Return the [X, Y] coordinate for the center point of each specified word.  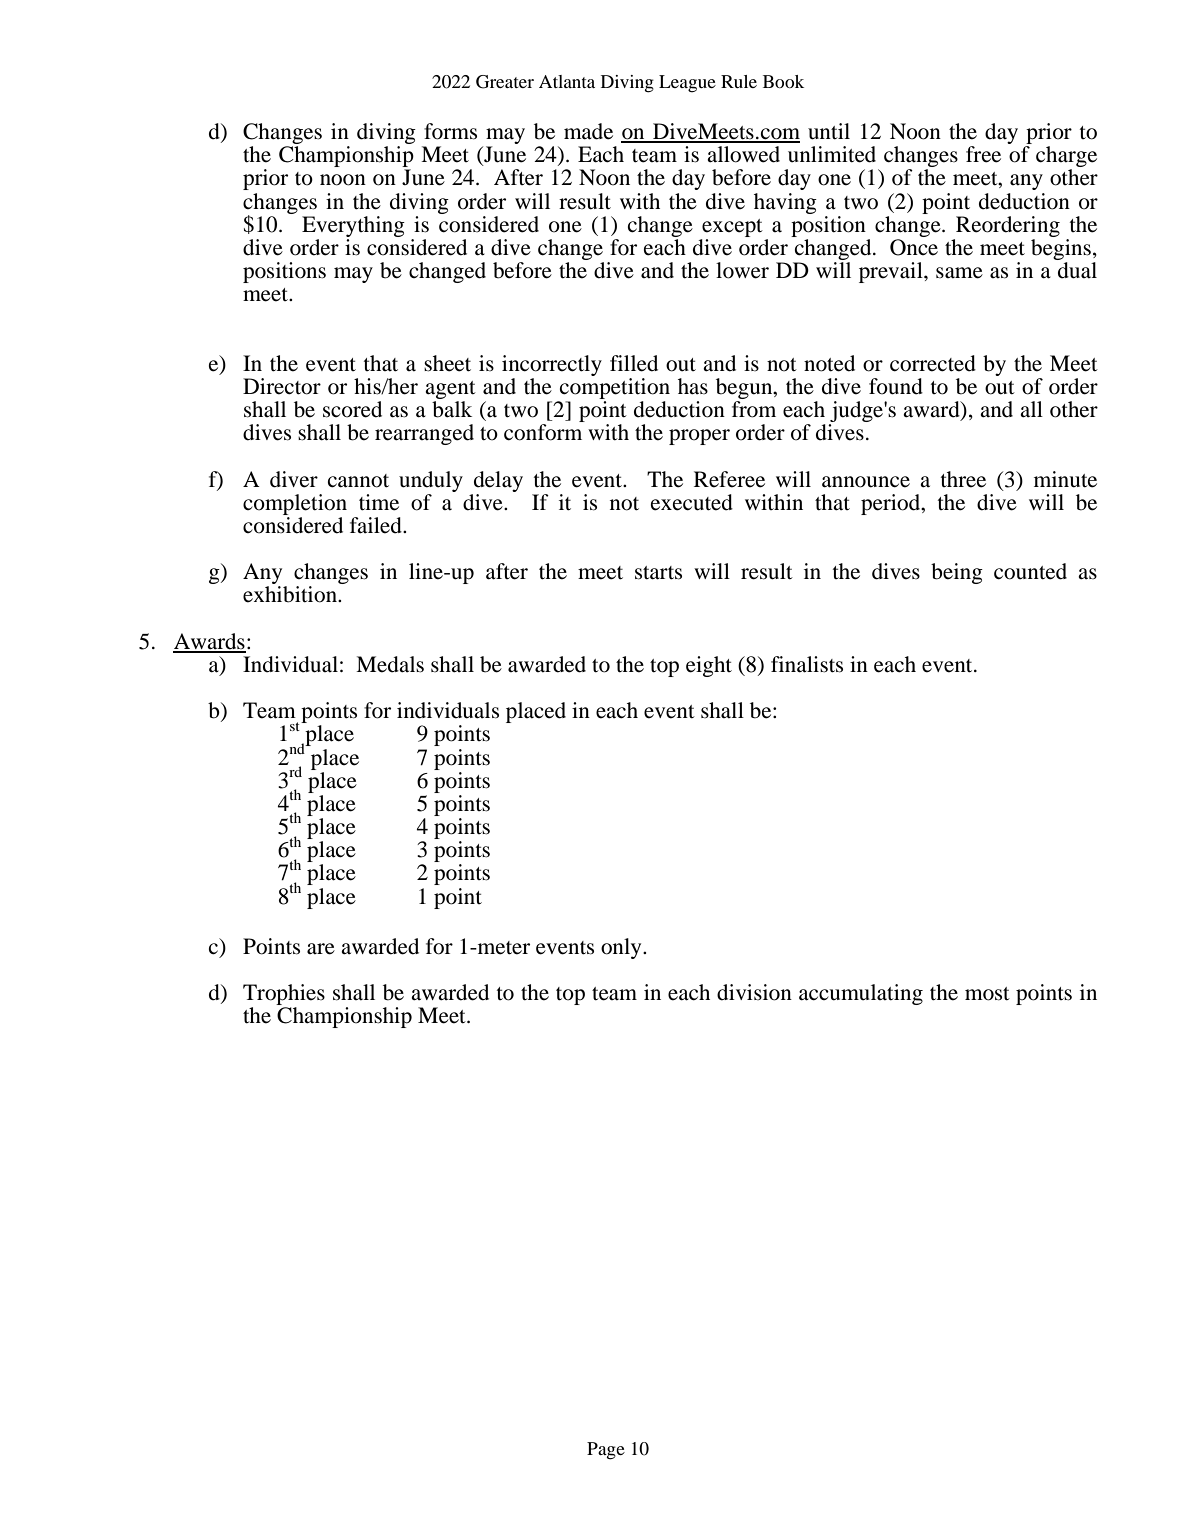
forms [450, 131]
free [983, 154]
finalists [807, 664]
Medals [390, 664]
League [687, 84]
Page [606, 1451]
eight [709, 666]
